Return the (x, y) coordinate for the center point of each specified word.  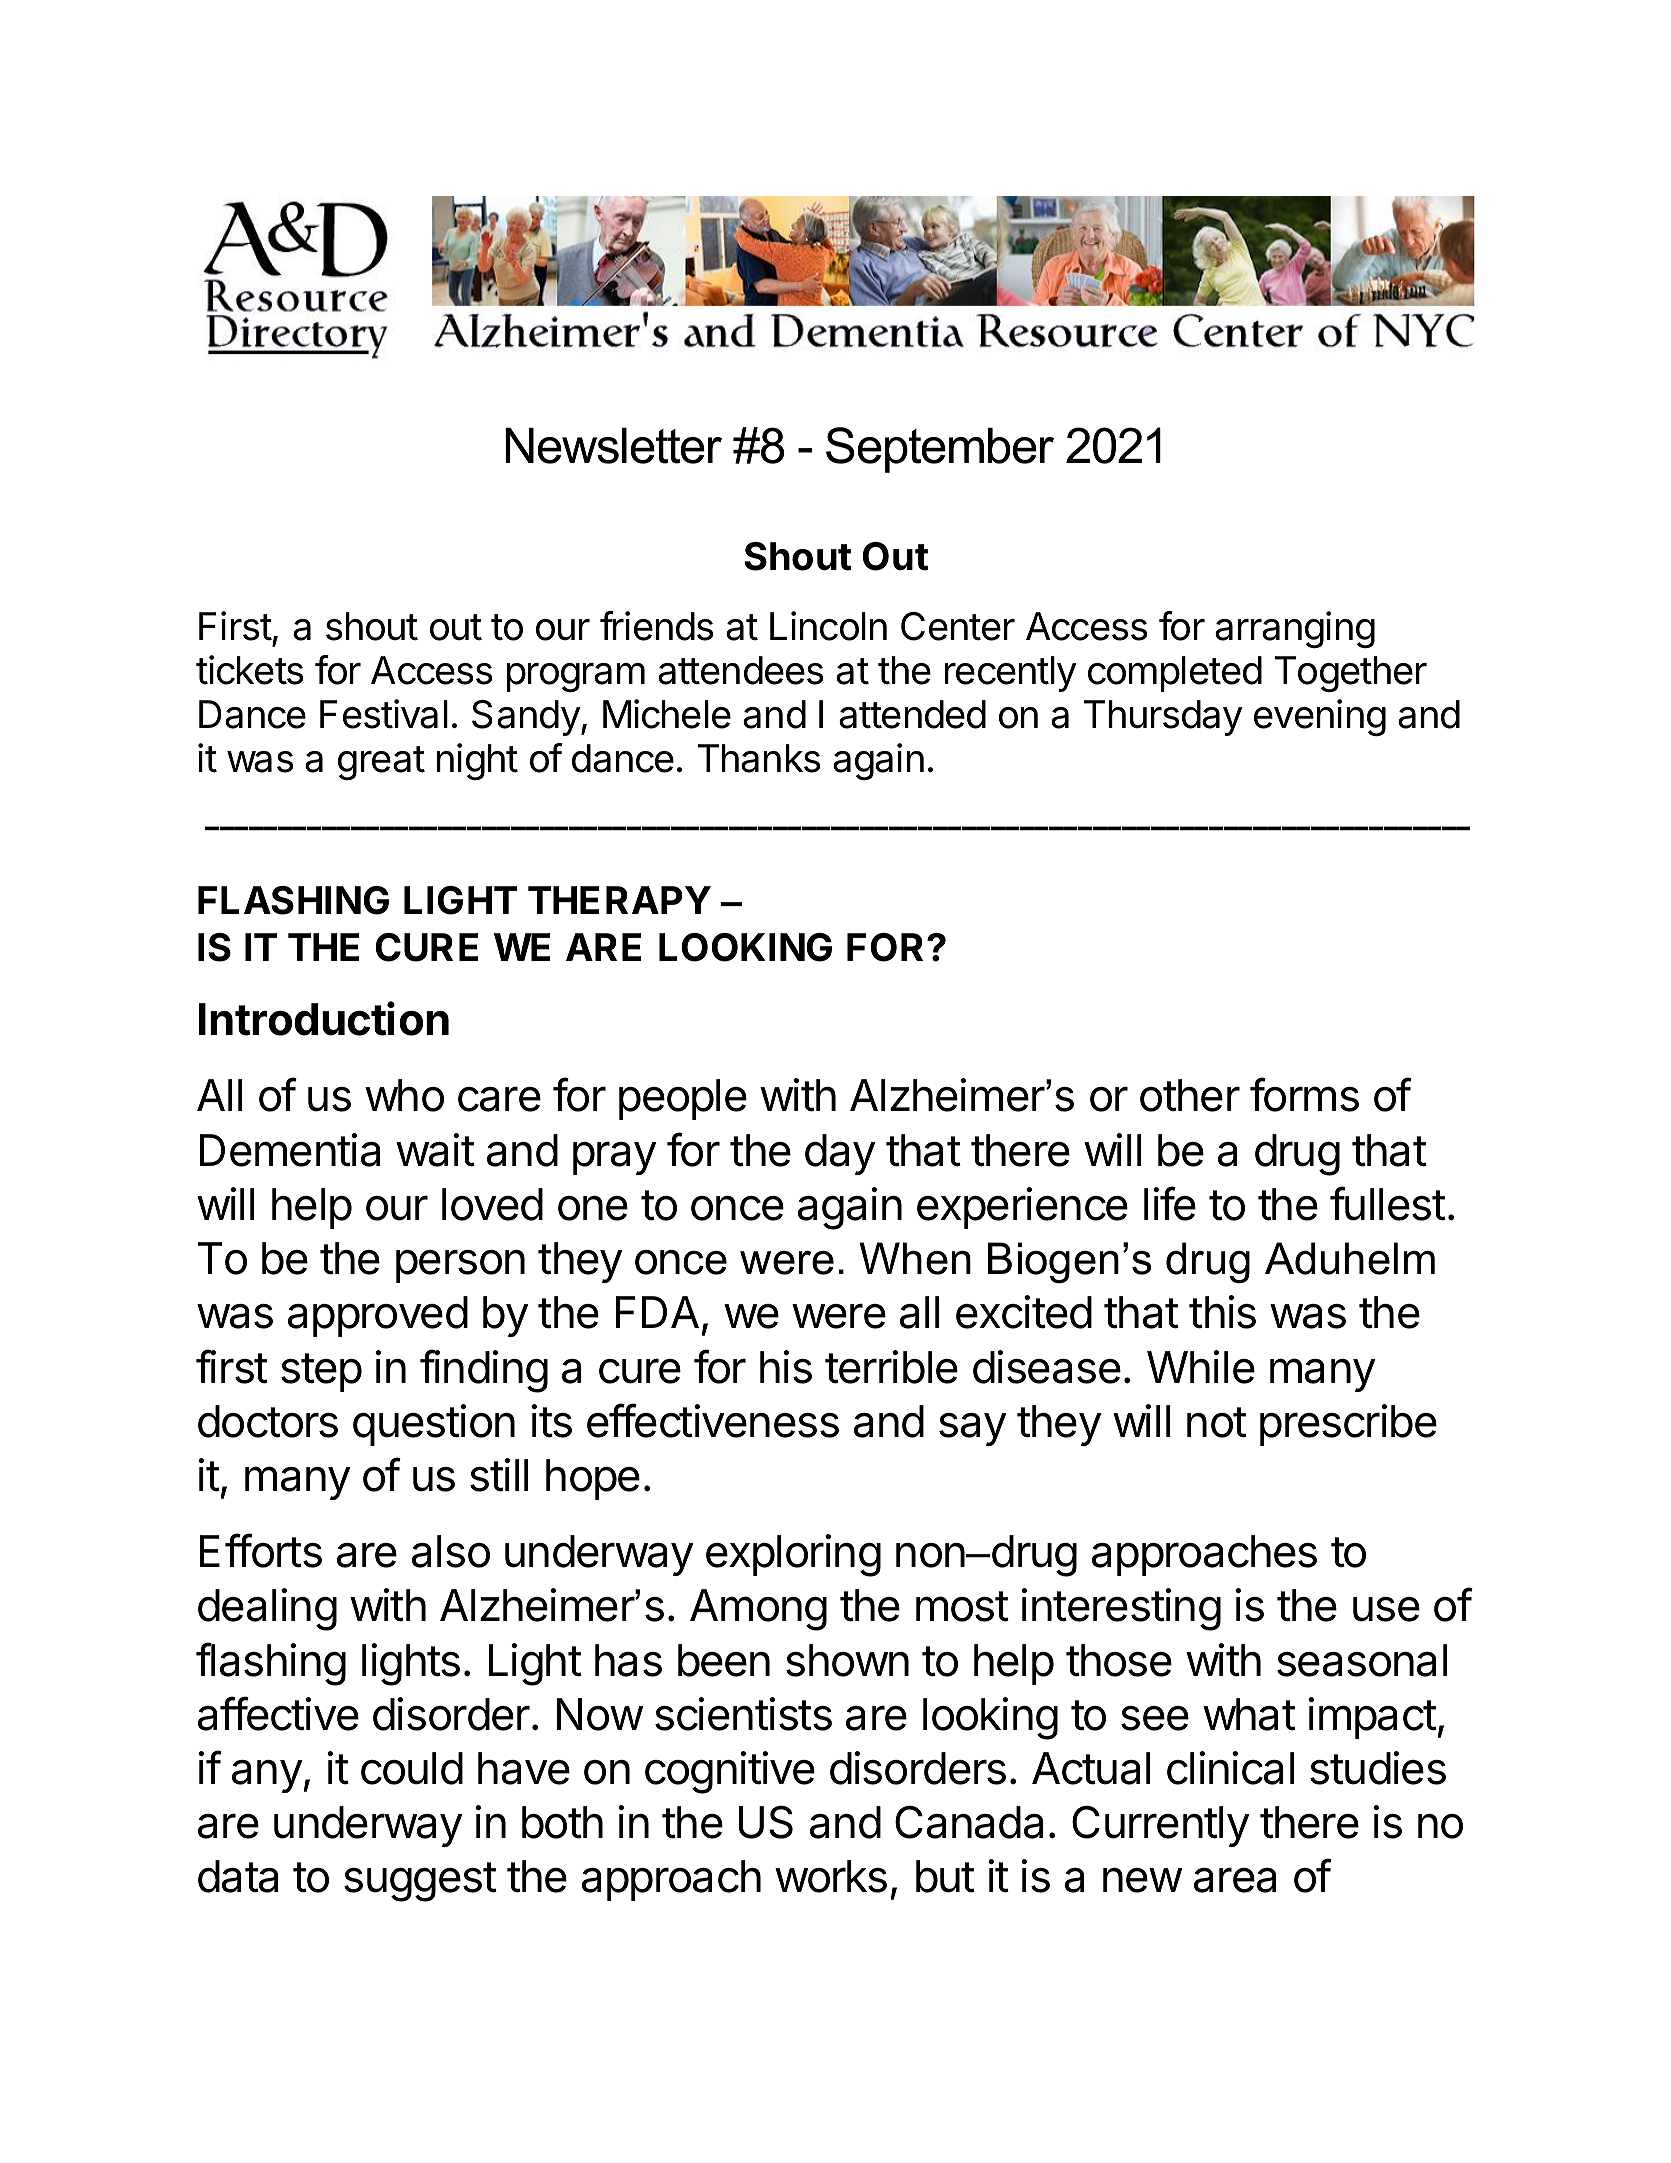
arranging (1295, 630)
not (1217, 1422)
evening (1320, 718)
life (1170, 1203)
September (940, 450)
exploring (793, 1555)
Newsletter (613, 446)
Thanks (759, 758)
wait (435, 1150)
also (451, 1551)
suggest (420, 1882)
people (683, 1099)
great (381, 763)
